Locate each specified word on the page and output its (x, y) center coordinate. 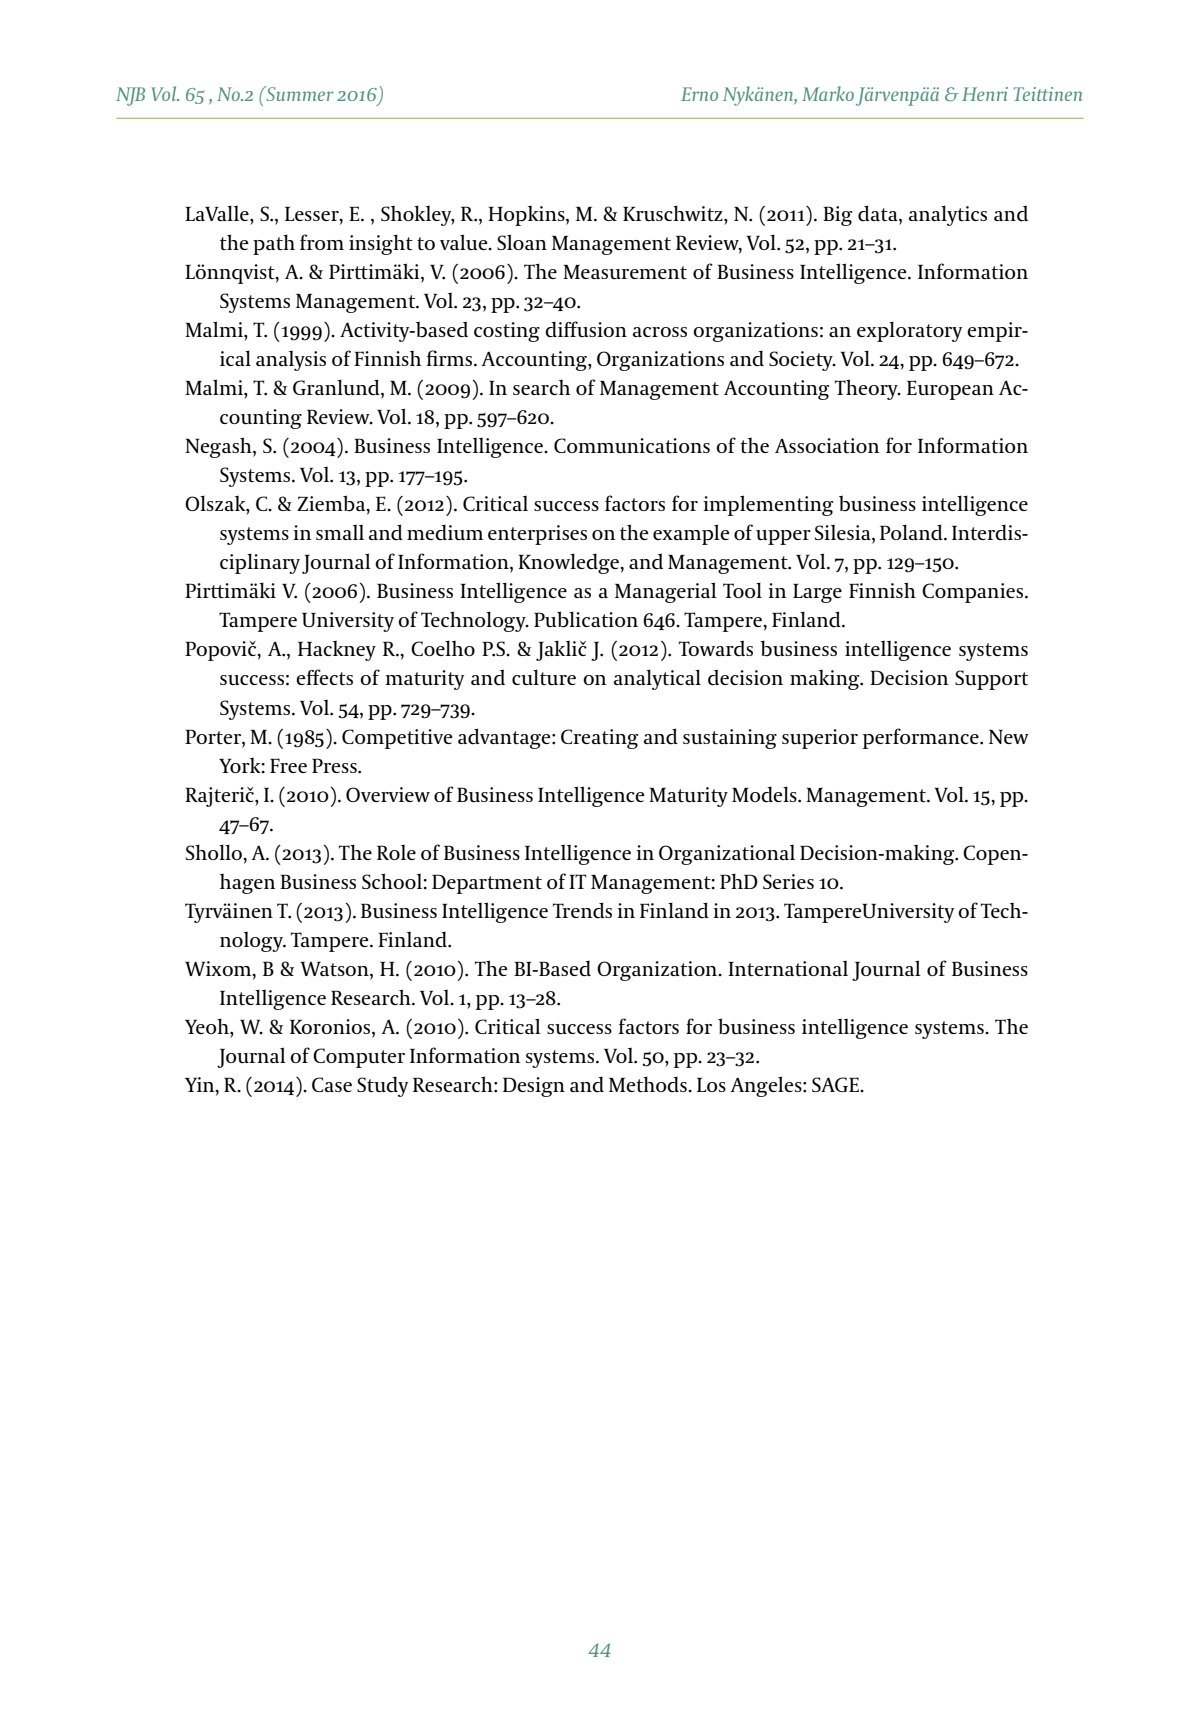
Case (332, 1084)
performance (922, 738)
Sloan (522, 242)
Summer (299, 93)
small (340, 532)
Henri (985, 94)
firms (450, 358)
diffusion (586, 329)
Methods (649, 1084)
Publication (586, 619)
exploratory (909, 331)
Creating (599, 739)
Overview (388, 794)
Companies (974, 593)
